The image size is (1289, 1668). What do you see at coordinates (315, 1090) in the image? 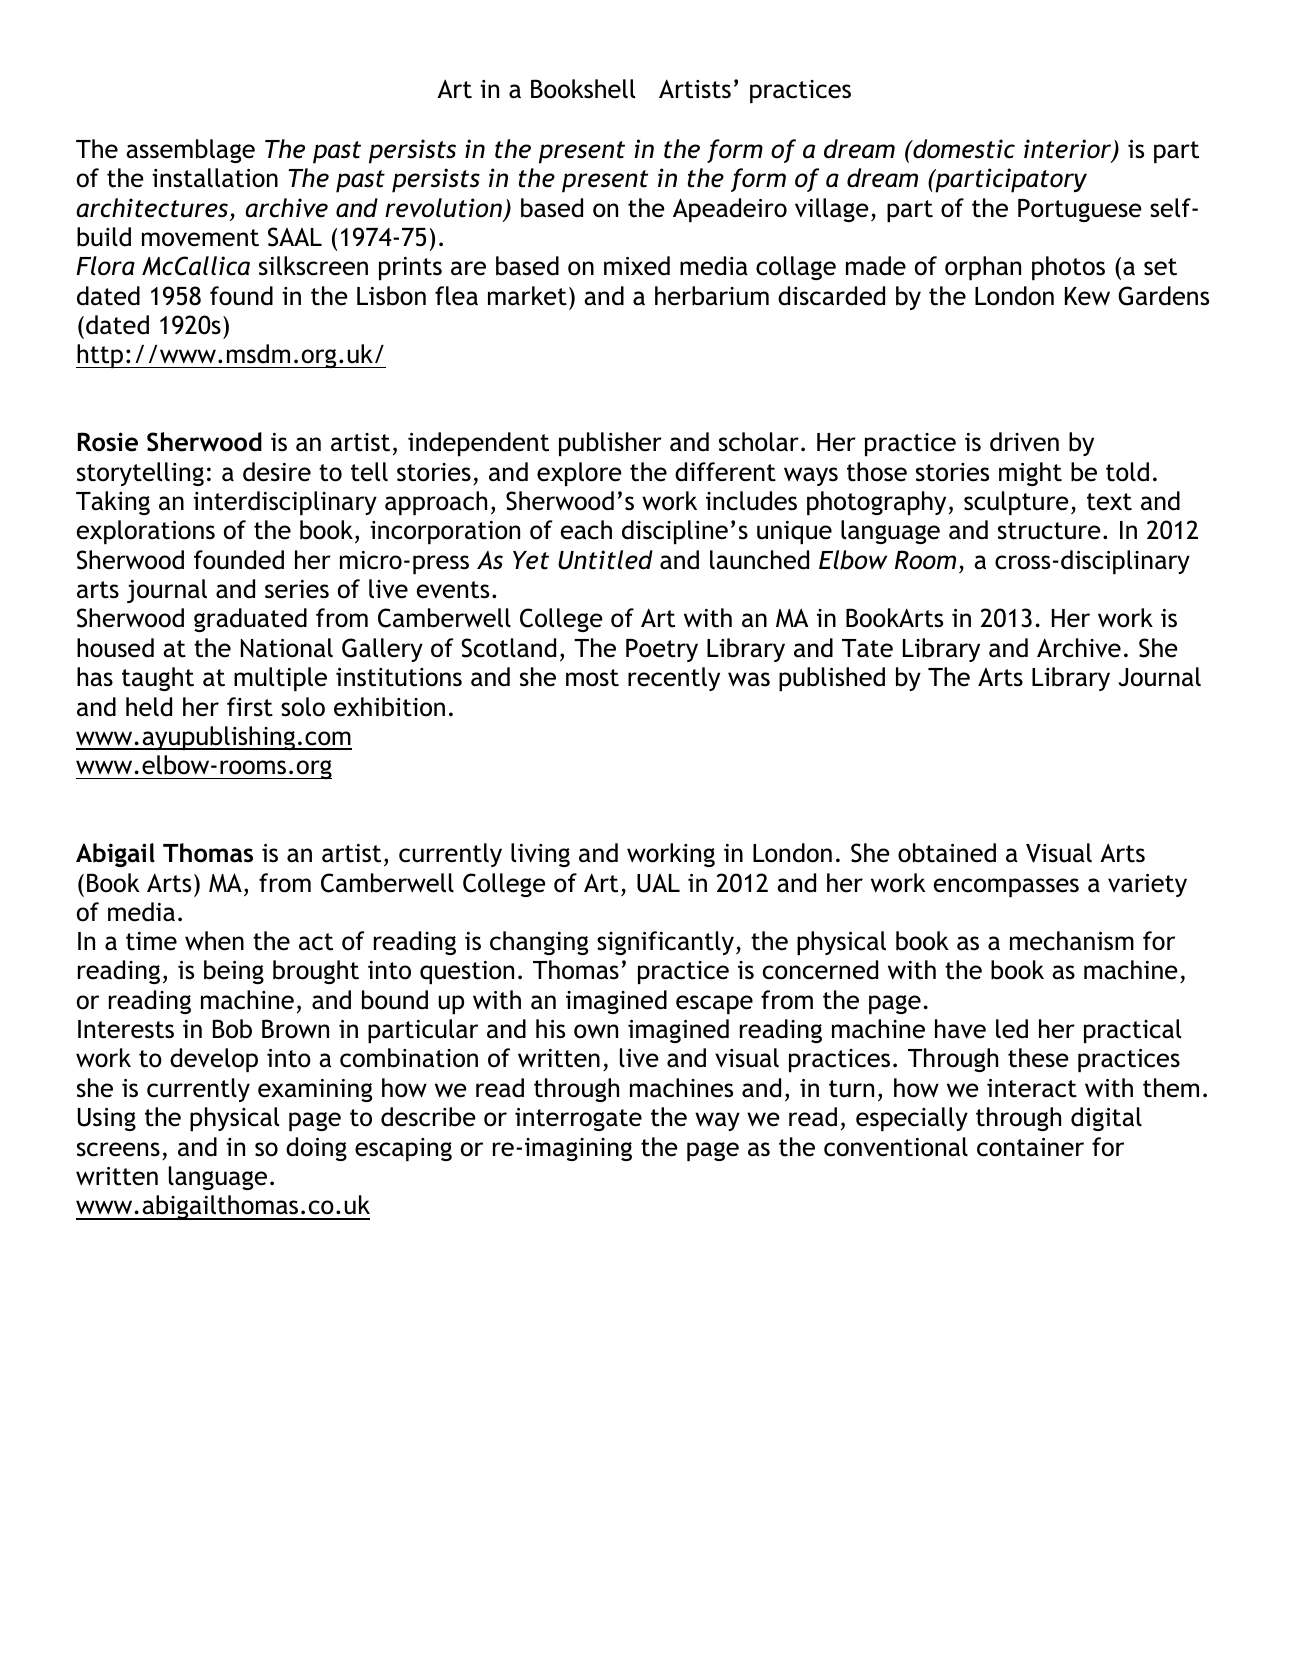
I see `examining` at bounding box center [315, 1090].
